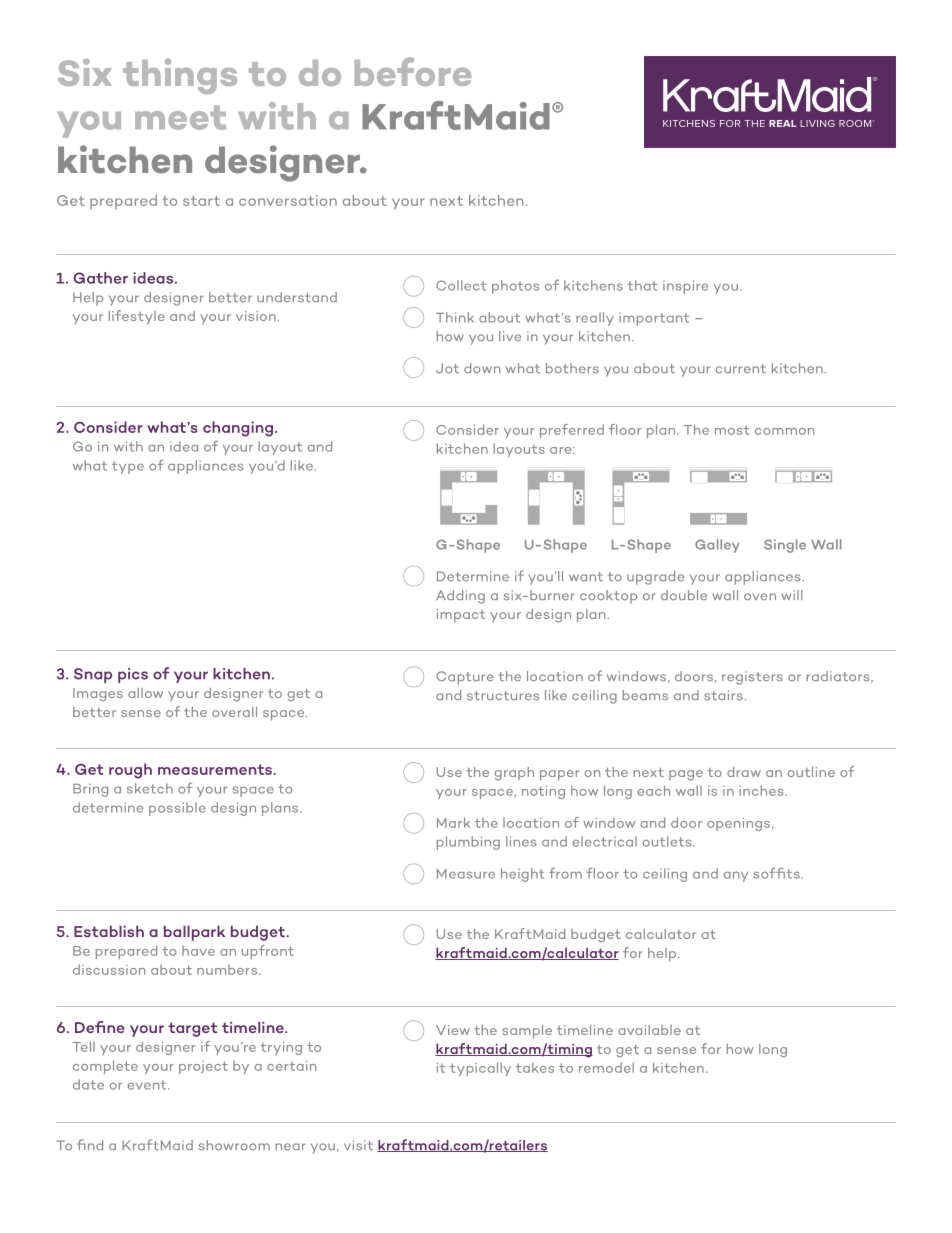  What do you see at coordinates (461, 616) in the document?
I see `impact` at bounding box center [461, 616].
